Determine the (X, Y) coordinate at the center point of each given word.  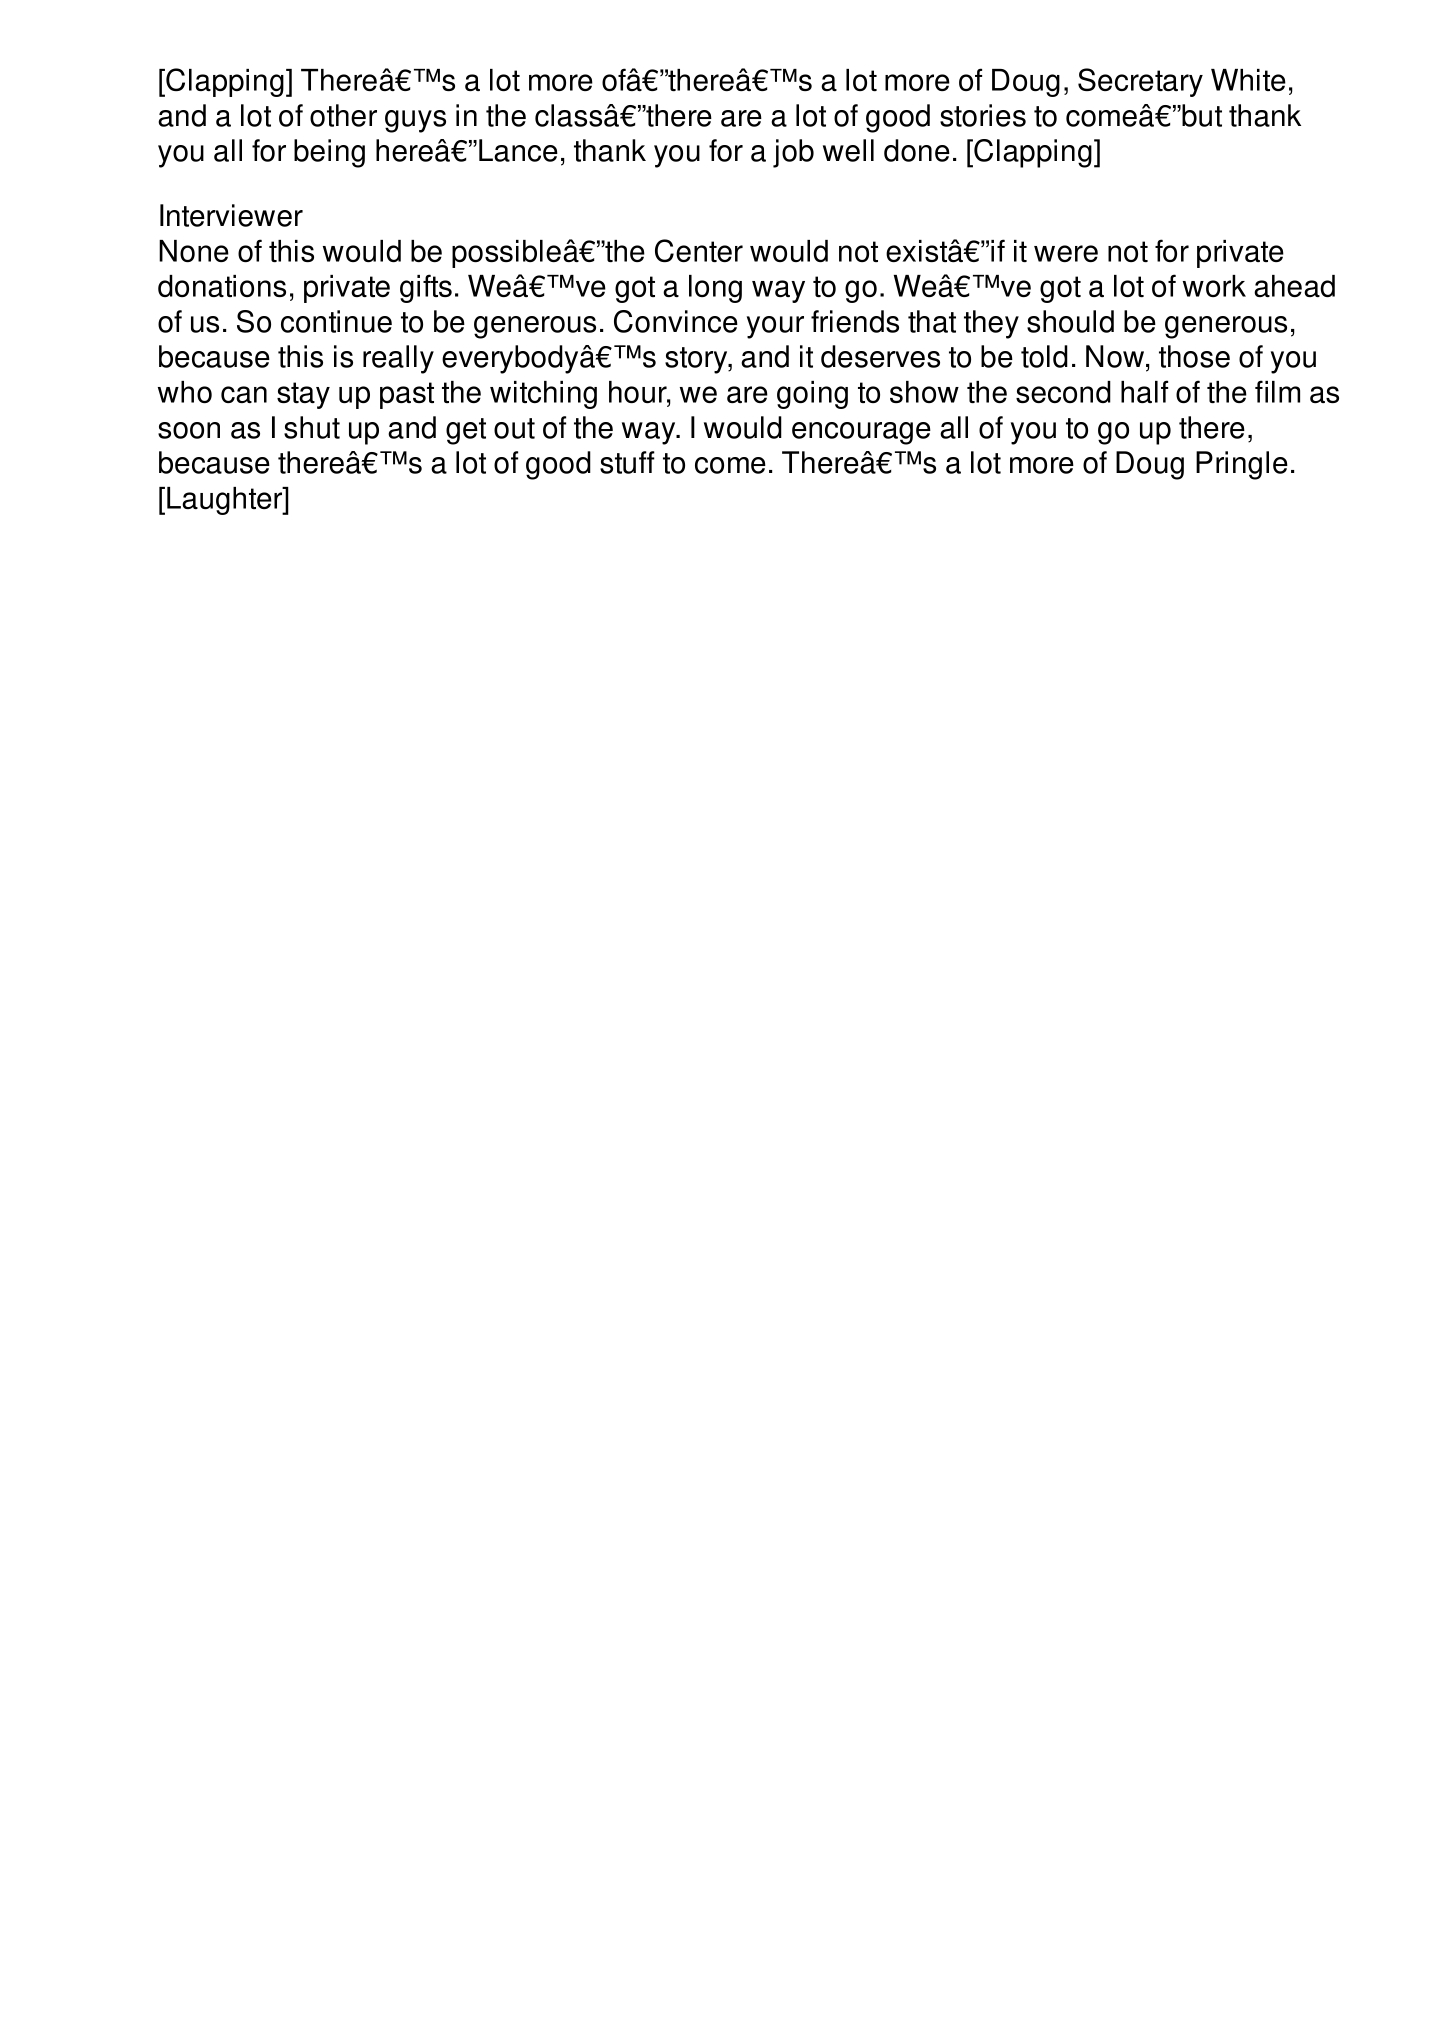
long (715, 289)
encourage (861, 433)
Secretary (1140, 82)
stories (983, 115)
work (1214, 286)
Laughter (226, 501)
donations (222, 286)
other (343, 115)
